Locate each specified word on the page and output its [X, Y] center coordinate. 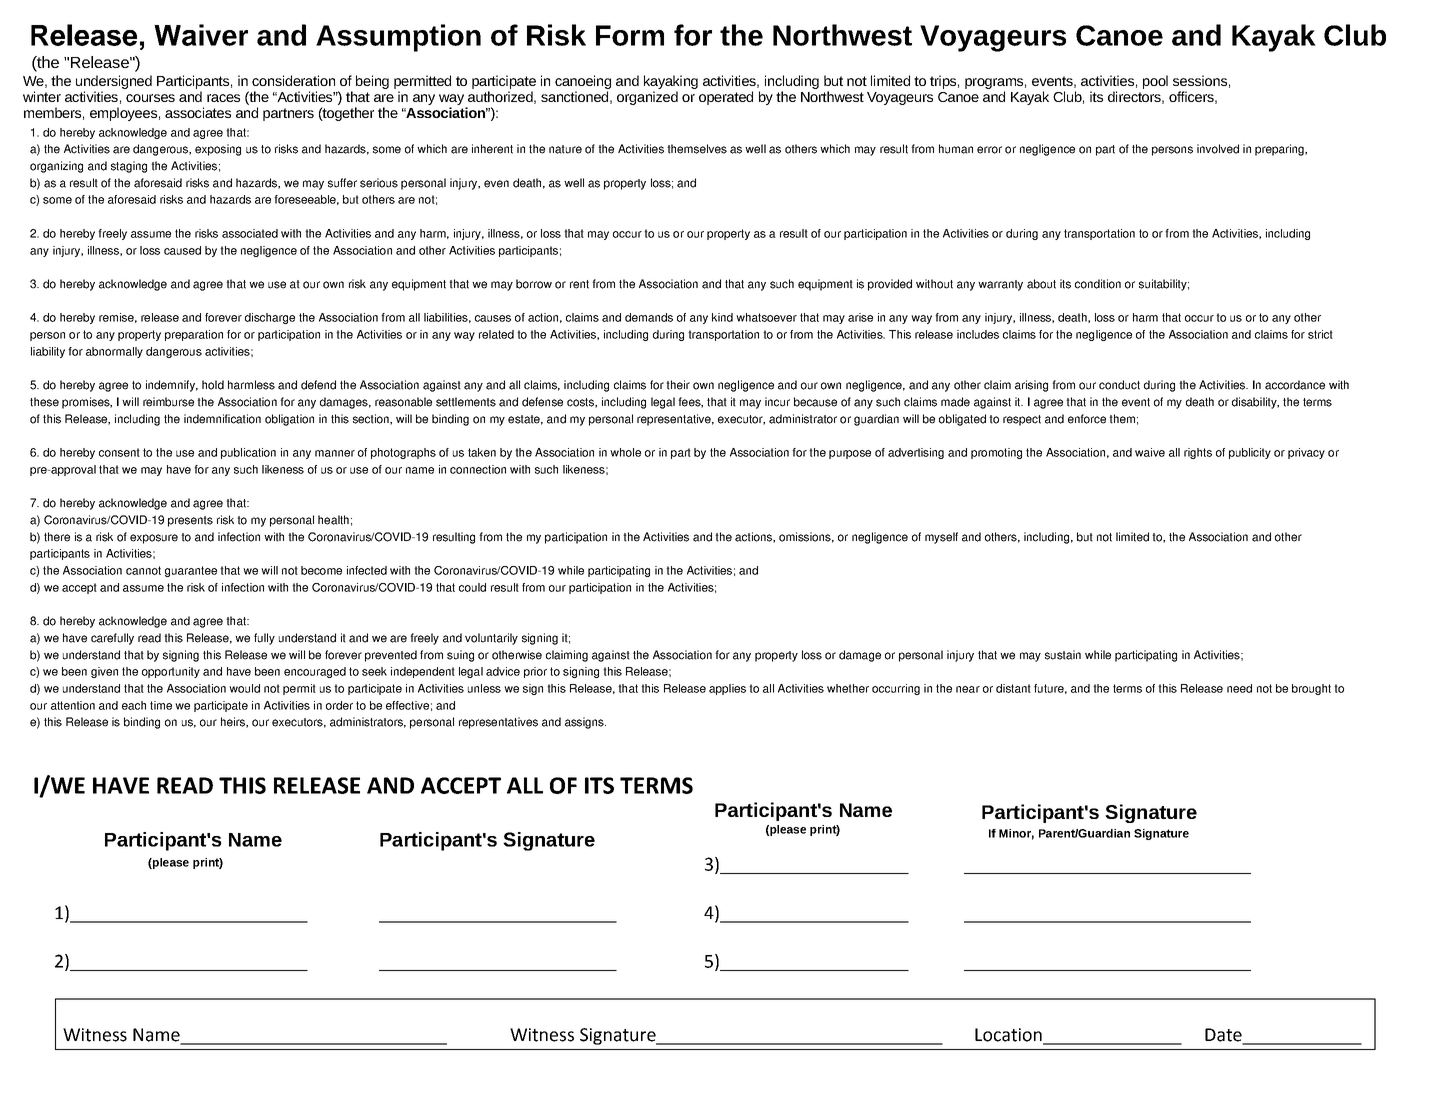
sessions [1200, 80]
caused [182, 250]
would [244, 688]
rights [1198, 453]
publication [248, 453]
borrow [534, 284]
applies [727, 689]
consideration [293, 80]
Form [630, 35]
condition [1098, 284]
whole [625, 452]
